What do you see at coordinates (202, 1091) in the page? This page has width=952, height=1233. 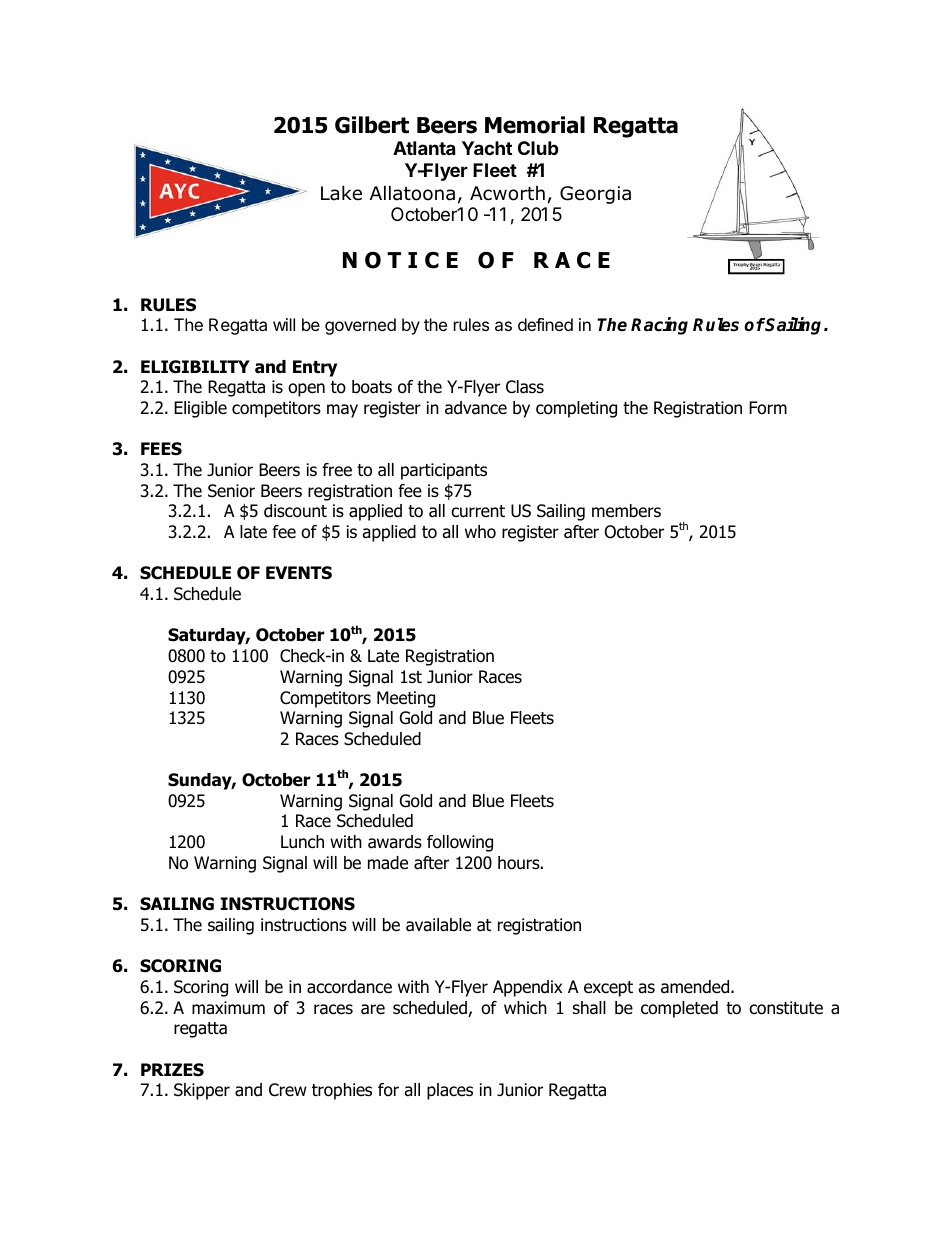 I see `Skipper` at bounding box center [202, 1091].
